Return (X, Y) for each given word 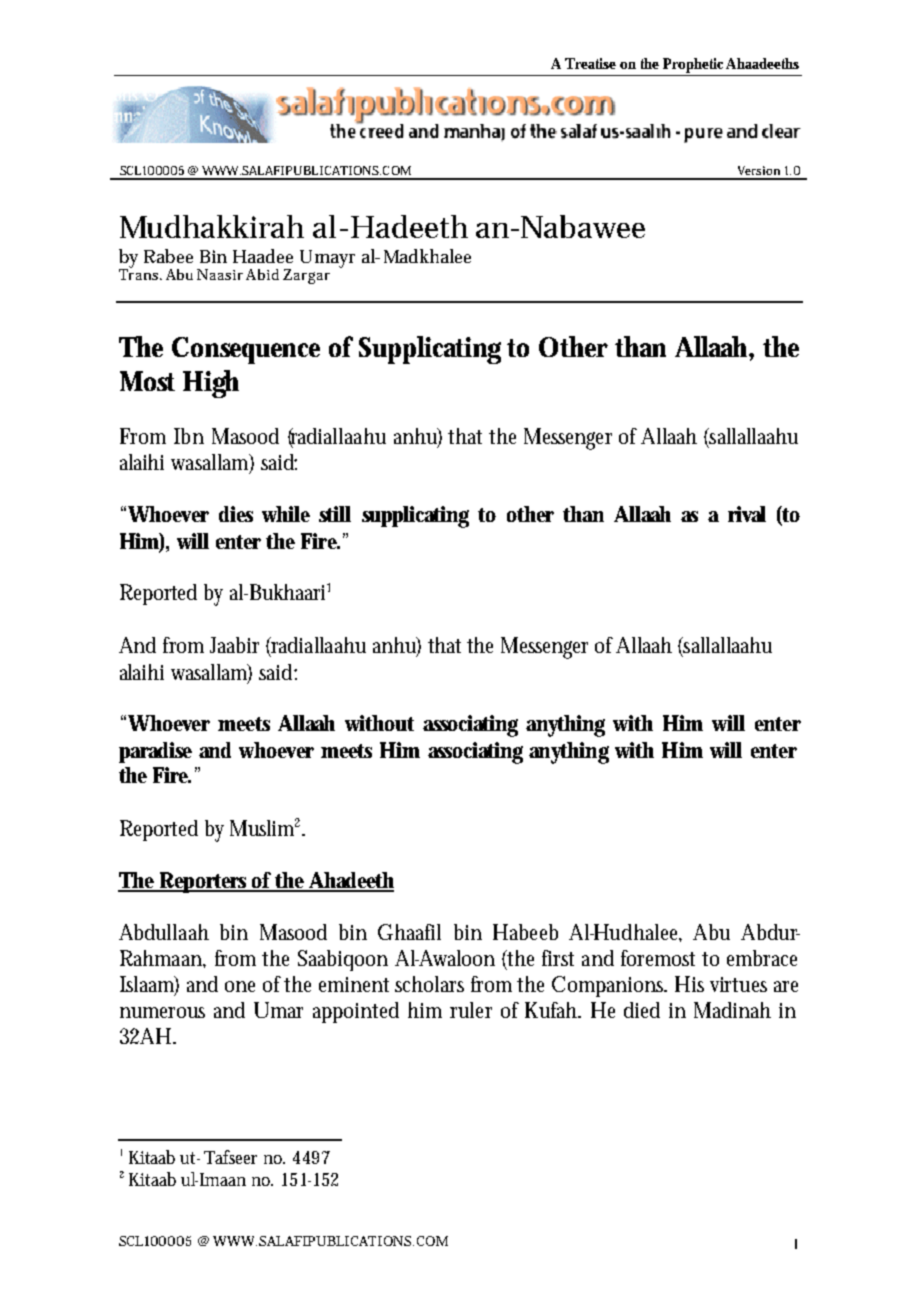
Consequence (246, 350)
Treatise (590, 63)
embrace (762, 958)
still (335, 514)
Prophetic (694, 67)
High (211, 384)
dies (236, 514)
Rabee (168, 256)
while (286, 514)
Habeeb (525, 932)
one (240, 986)
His (689, 984)
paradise (155, 752)
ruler (471, 1010)
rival (747, 514)
